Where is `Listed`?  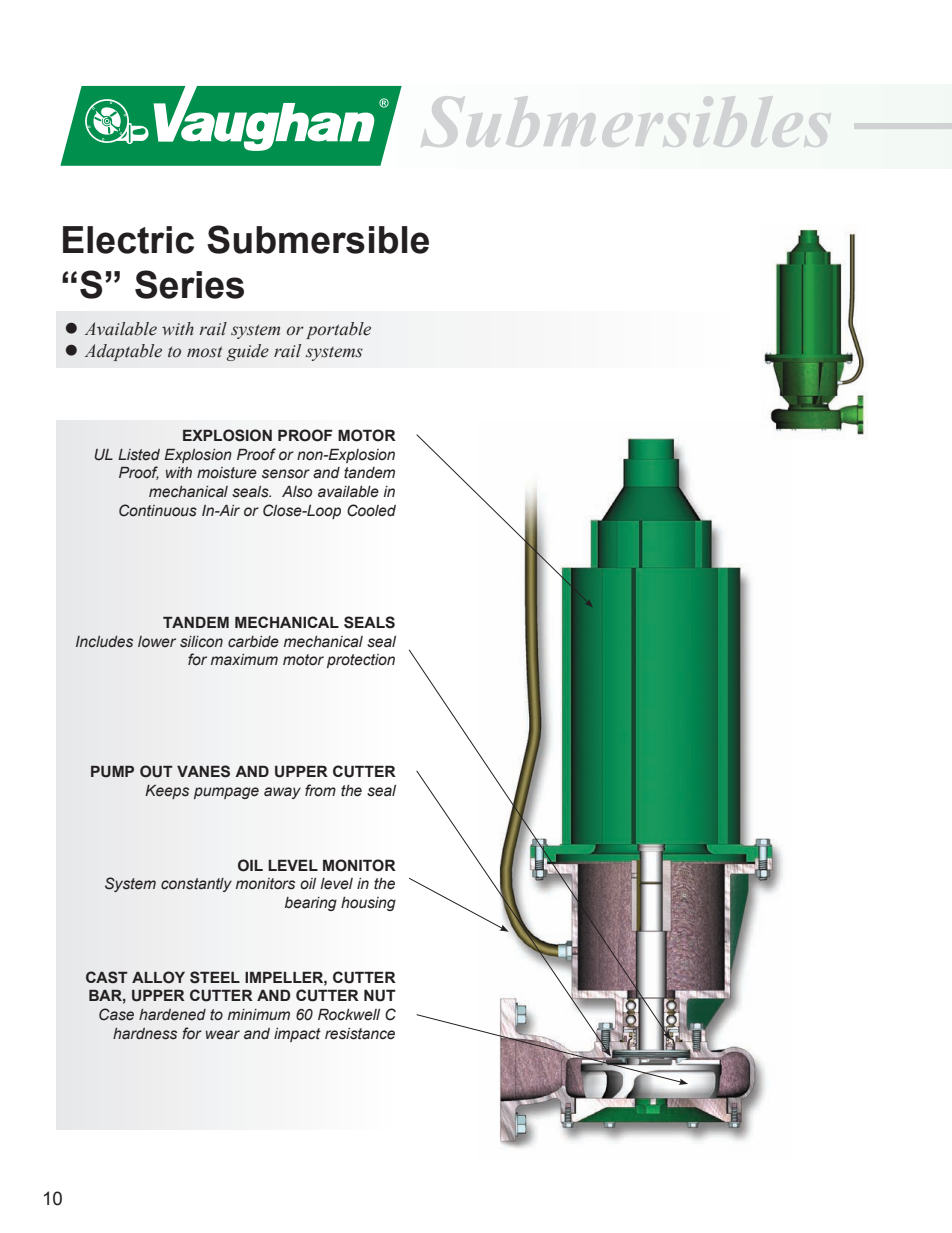 Listed is located at coordinates (139, 455).
